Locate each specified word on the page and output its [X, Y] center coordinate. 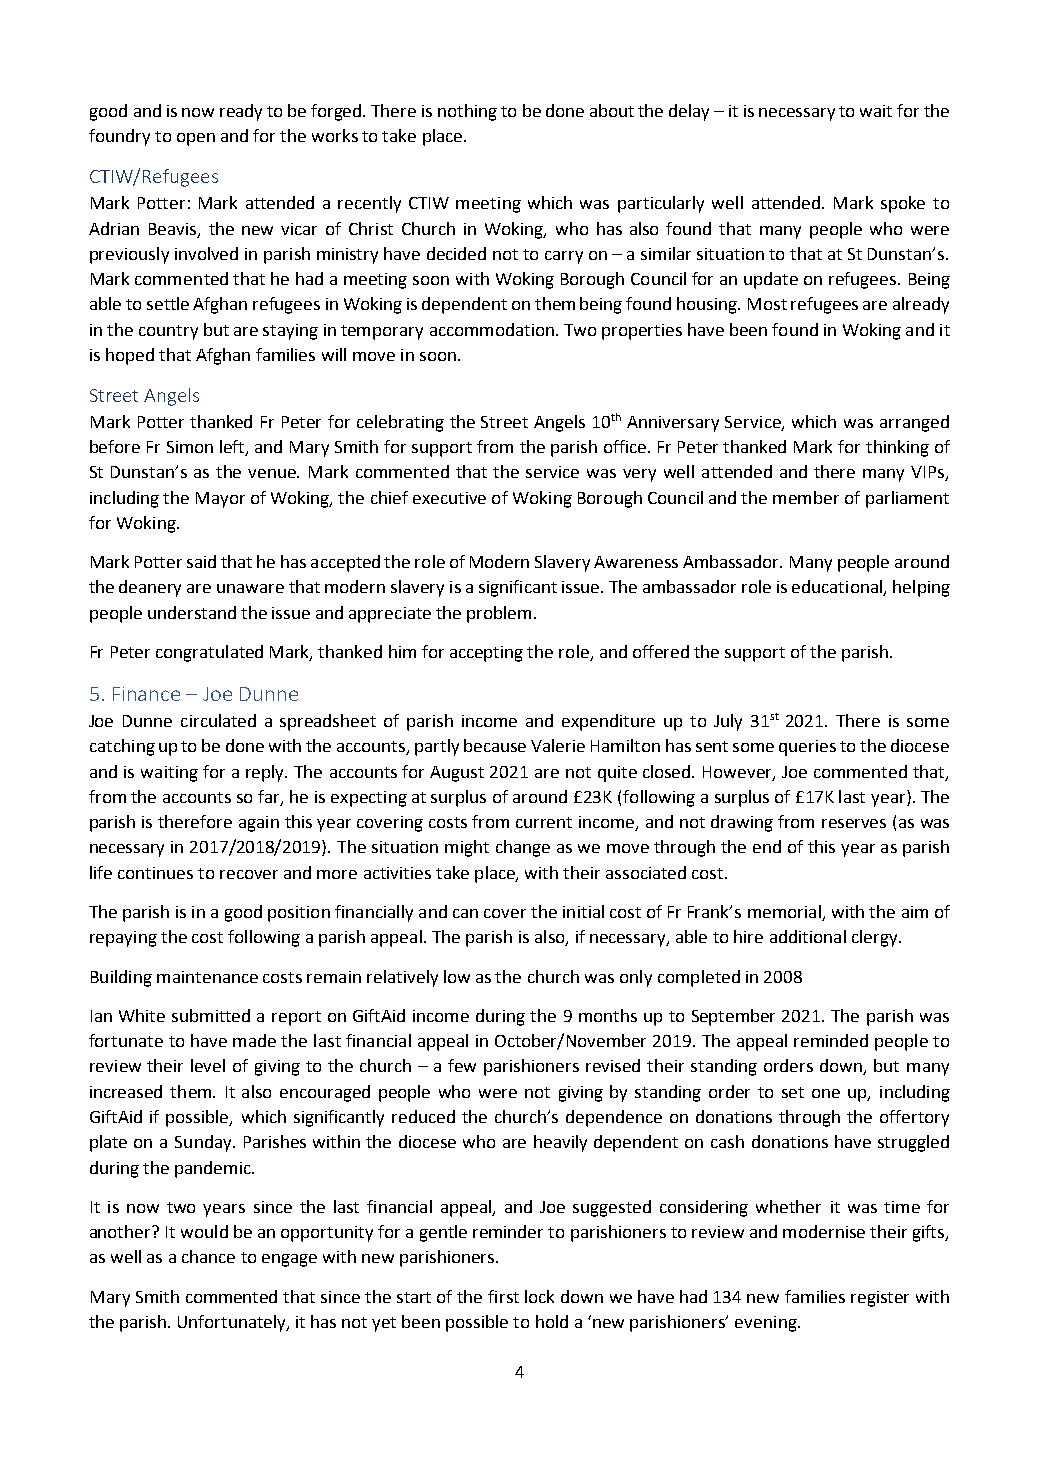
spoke [903, 204]
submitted [211, 1015]
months [608, 1015]
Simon [190, 447]
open [196, 139]
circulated [218, 720]
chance [208, 1256]
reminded [831, 1040]
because [495, 745]
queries [807, 748]
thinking [897, 448]
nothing [467, 112]
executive [449, 498]
